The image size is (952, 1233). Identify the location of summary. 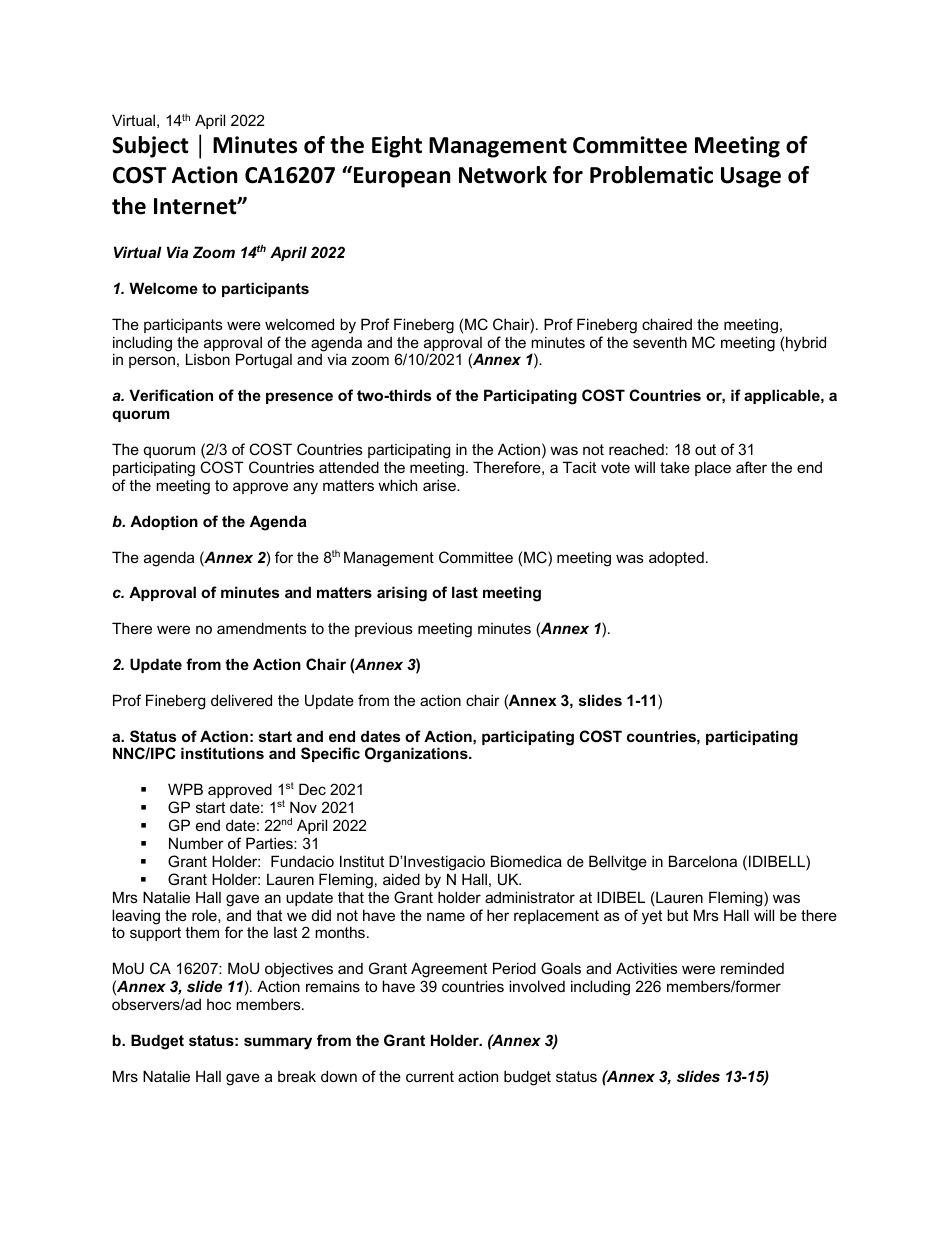
(278, 1043).
